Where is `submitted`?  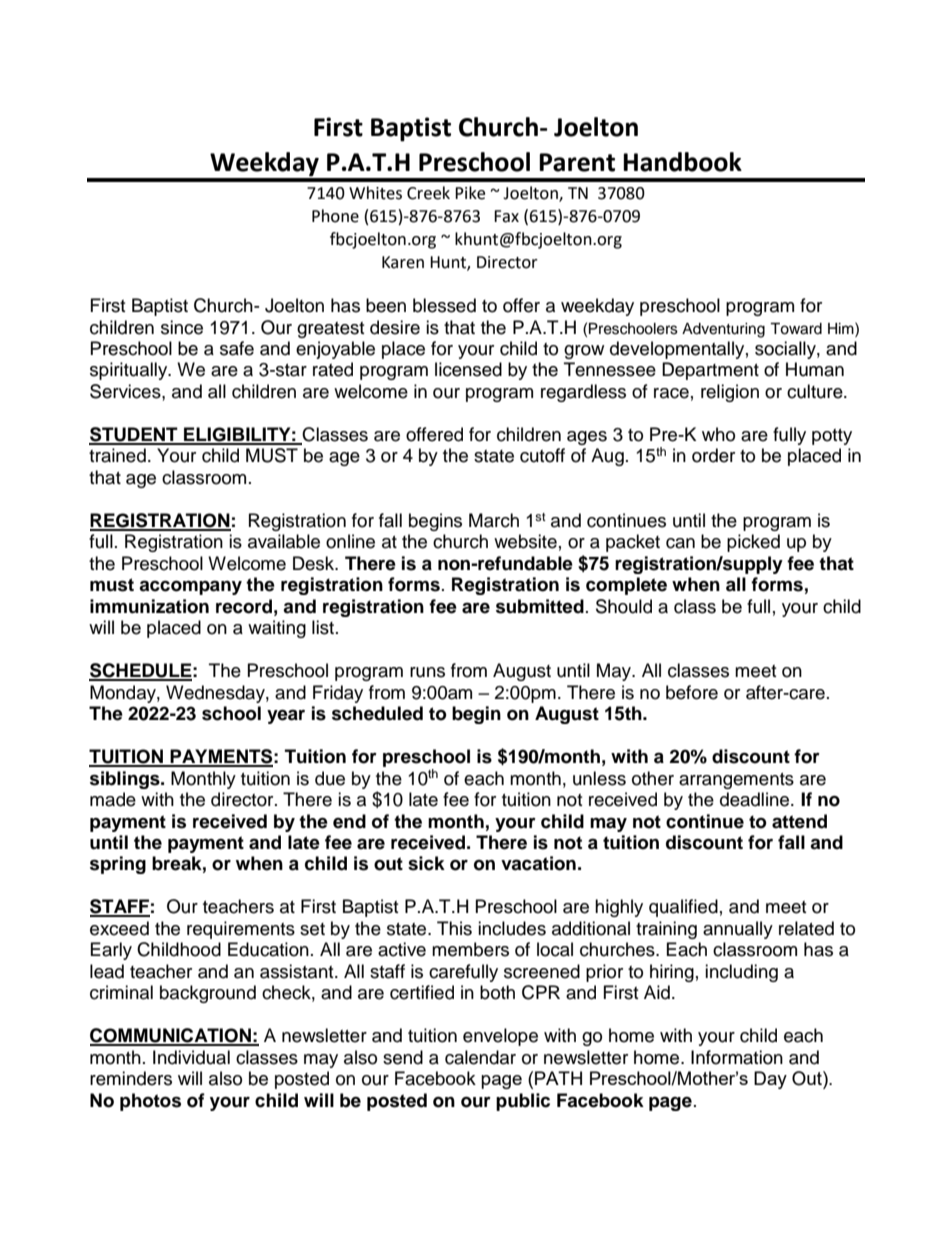
submitted is located at coordinates (540, 606).
